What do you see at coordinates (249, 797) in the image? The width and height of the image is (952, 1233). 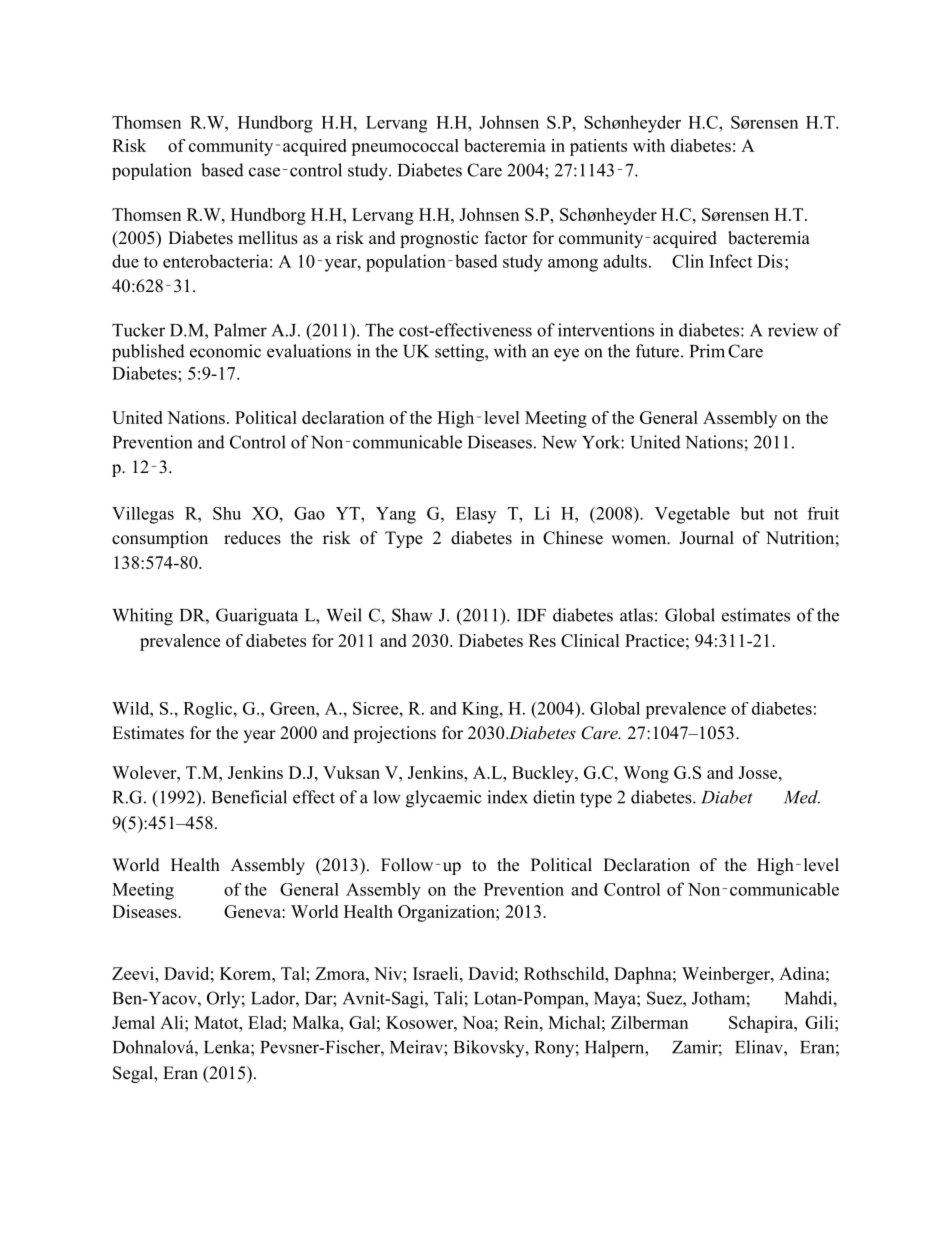 I see `Beneficial` at bounding box center [249, 797].
